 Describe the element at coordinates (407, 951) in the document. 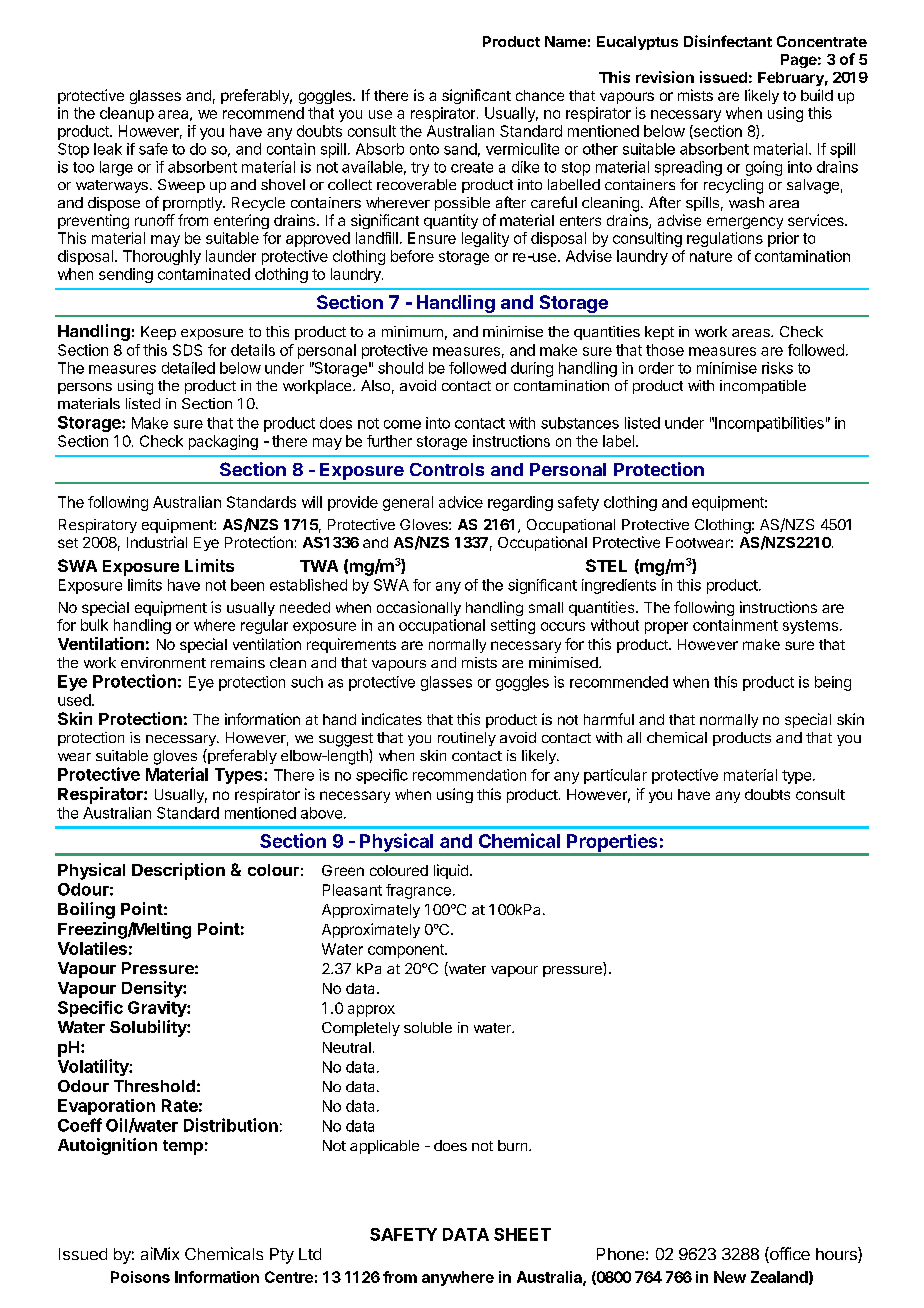

I see `component` at that location.
